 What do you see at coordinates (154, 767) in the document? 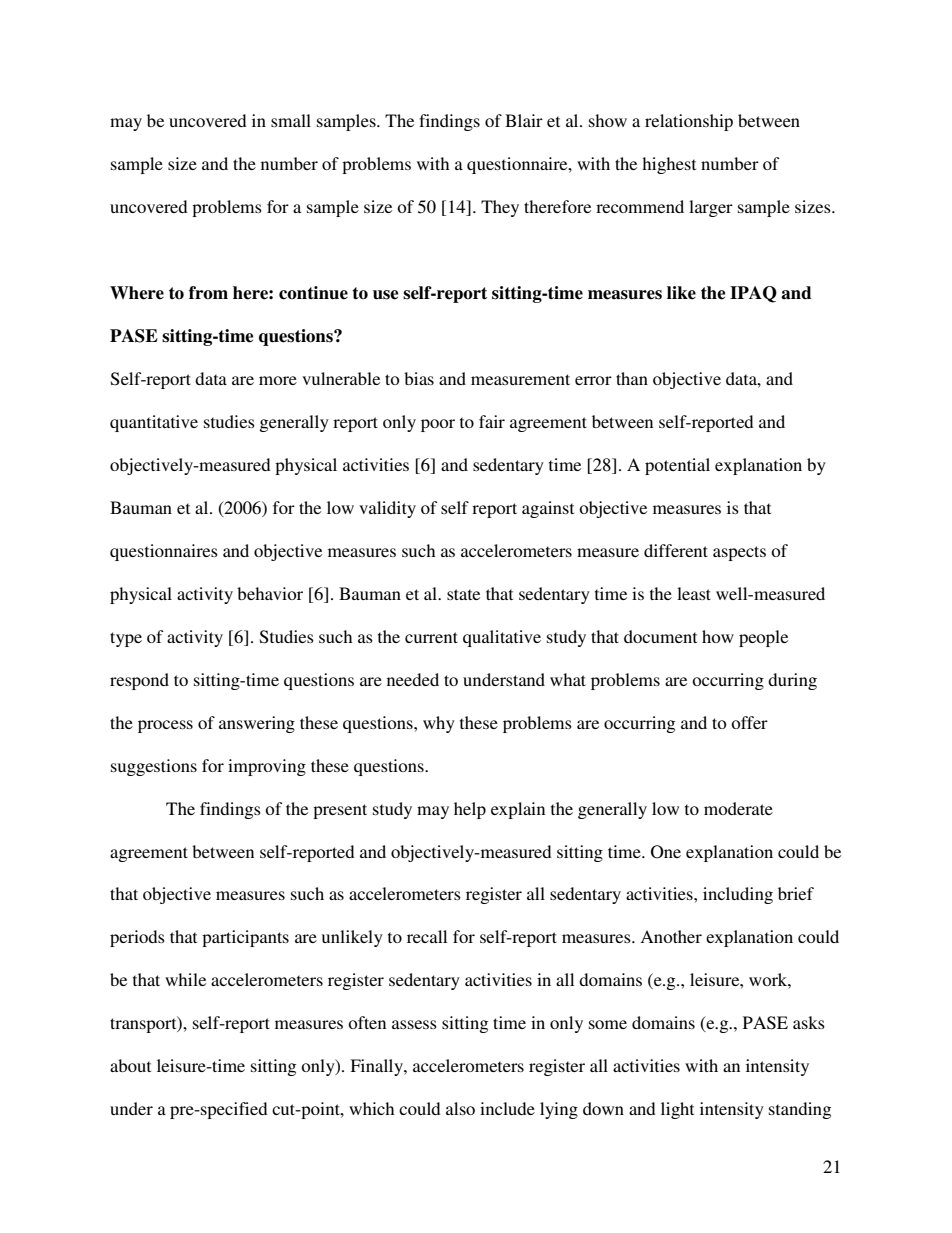
I see `suggestions` at bounding box center [154, 767].
